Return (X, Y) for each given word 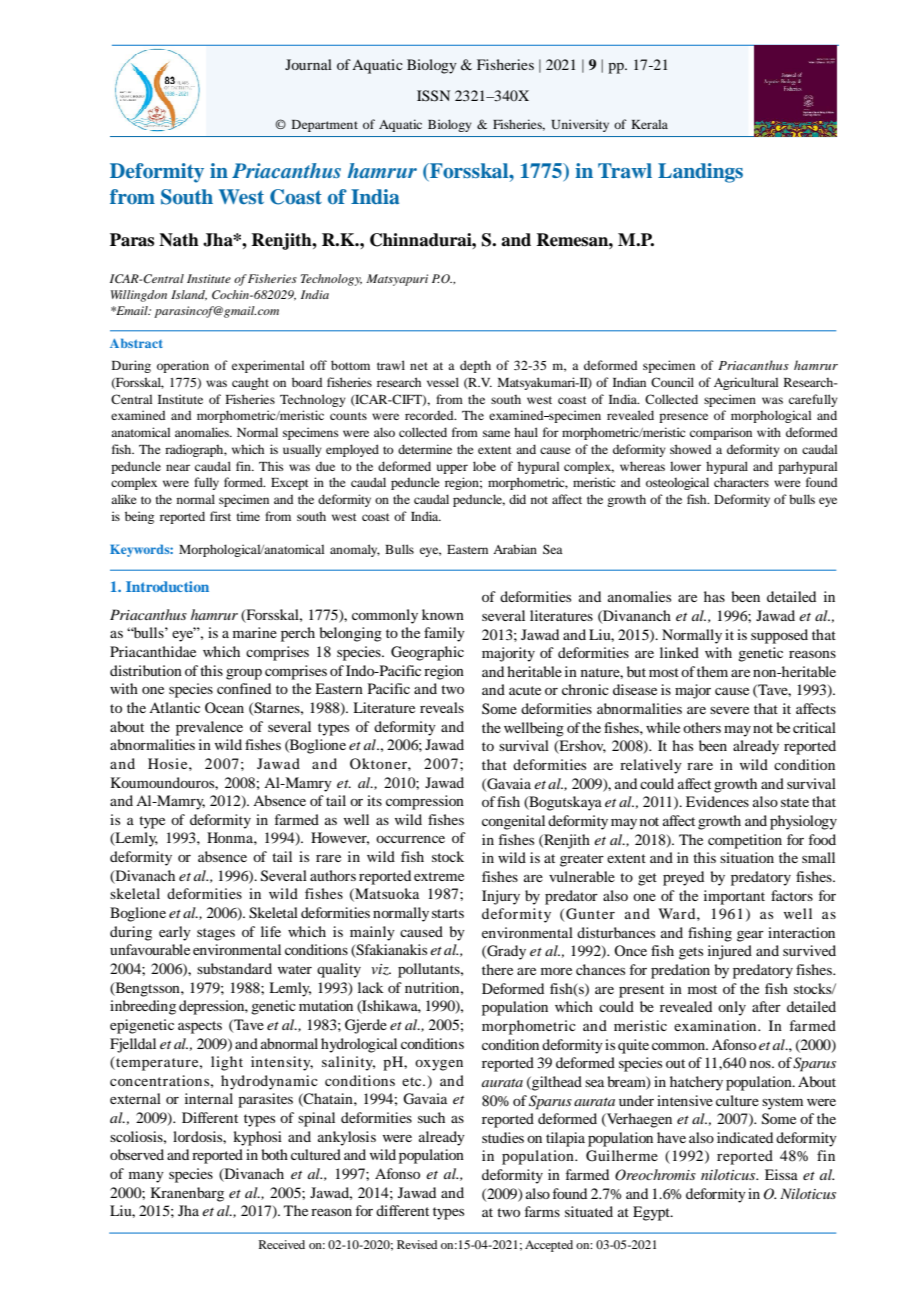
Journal (308, 64)
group (244, 674)
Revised (417, 1244)
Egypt (652, 1213)
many (146, 1177)
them (712, 671)
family (444, 634)
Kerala (649, 124)
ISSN (433, 96)
